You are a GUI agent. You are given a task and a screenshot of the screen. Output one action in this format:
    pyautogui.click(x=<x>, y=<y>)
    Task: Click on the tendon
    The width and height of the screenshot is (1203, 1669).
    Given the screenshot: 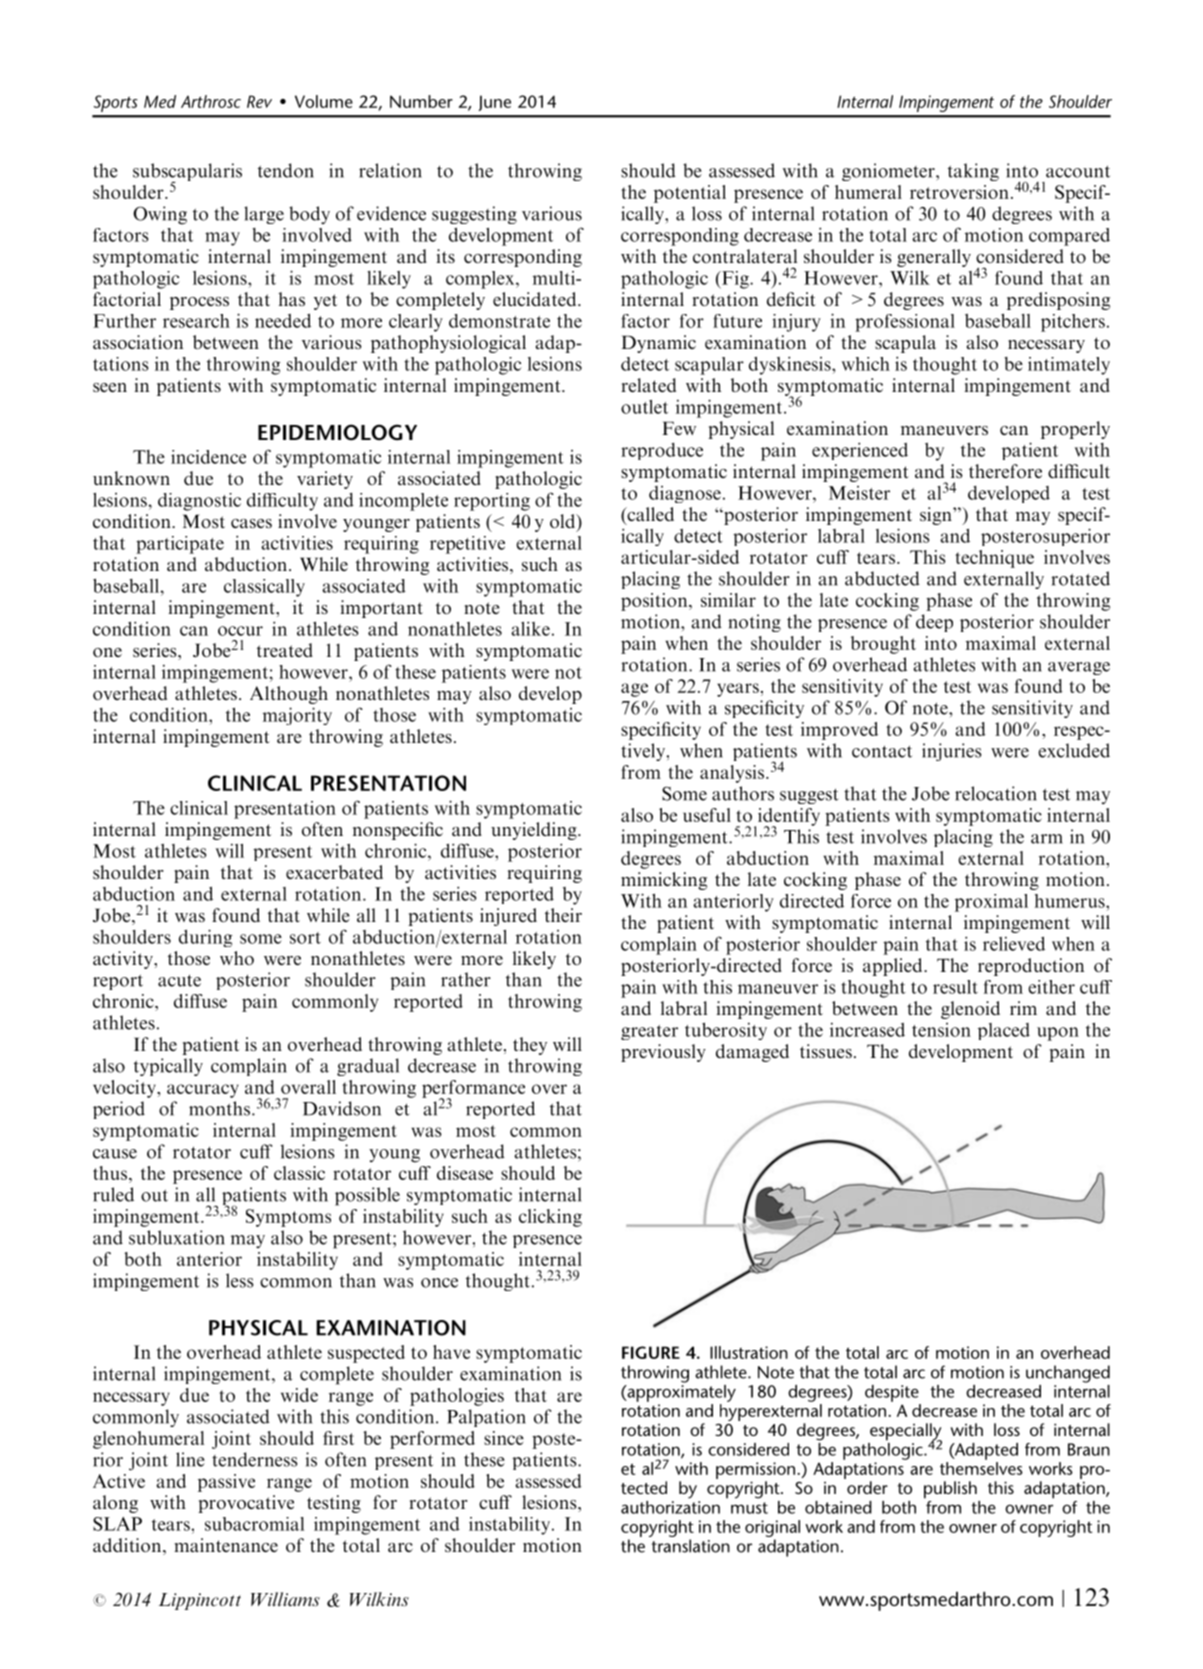 What is the action you would take?
    pyautogui.click(x=286, y=170)
